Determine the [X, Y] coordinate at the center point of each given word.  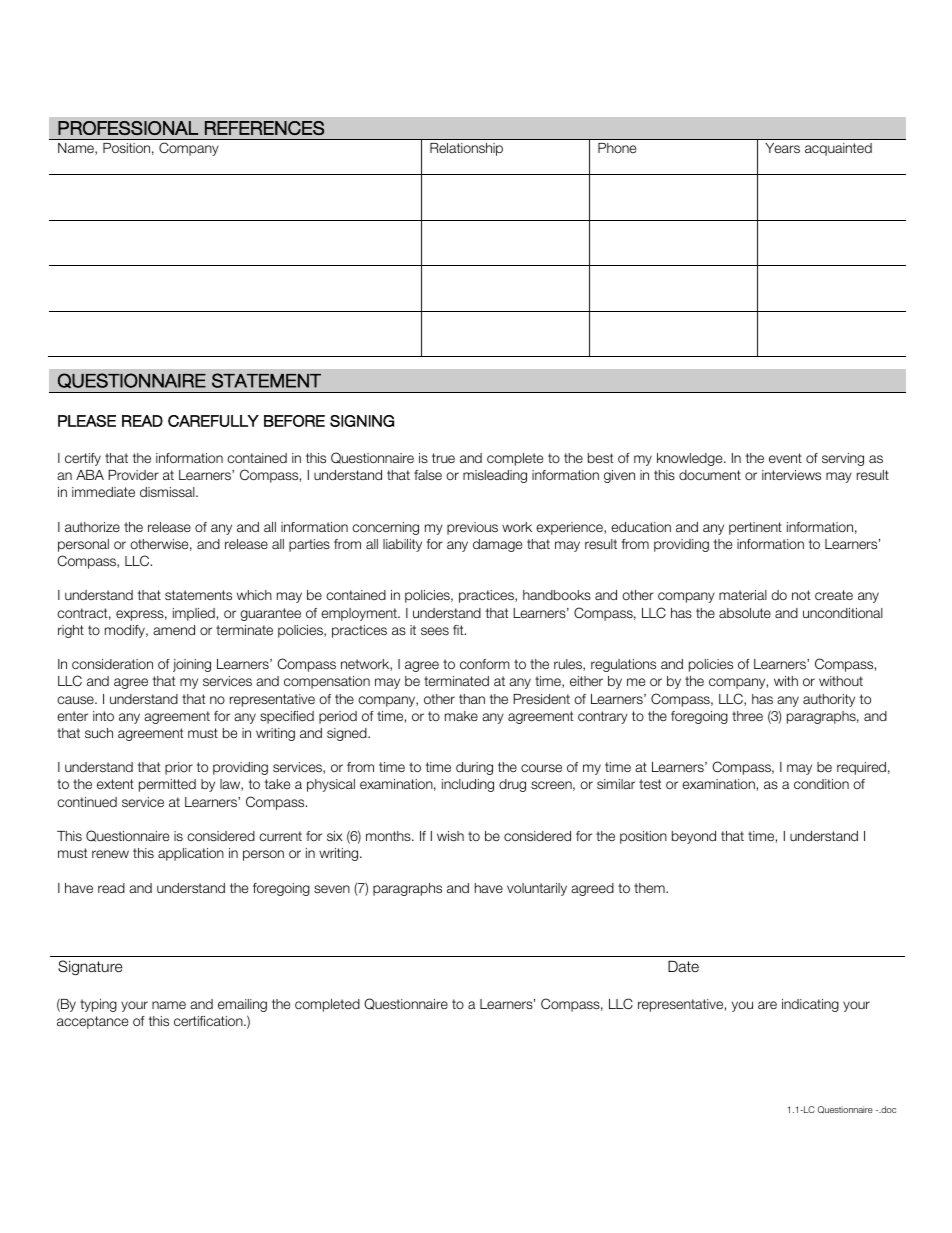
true [443, 458]
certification [209, 1021]
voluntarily [537, 889]
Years [782, 148]
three [747, 716]
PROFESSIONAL [128, 128]
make [461, 716]
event [785, 458]
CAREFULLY [213, 421]
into [103, 716]
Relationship [466, 149]
